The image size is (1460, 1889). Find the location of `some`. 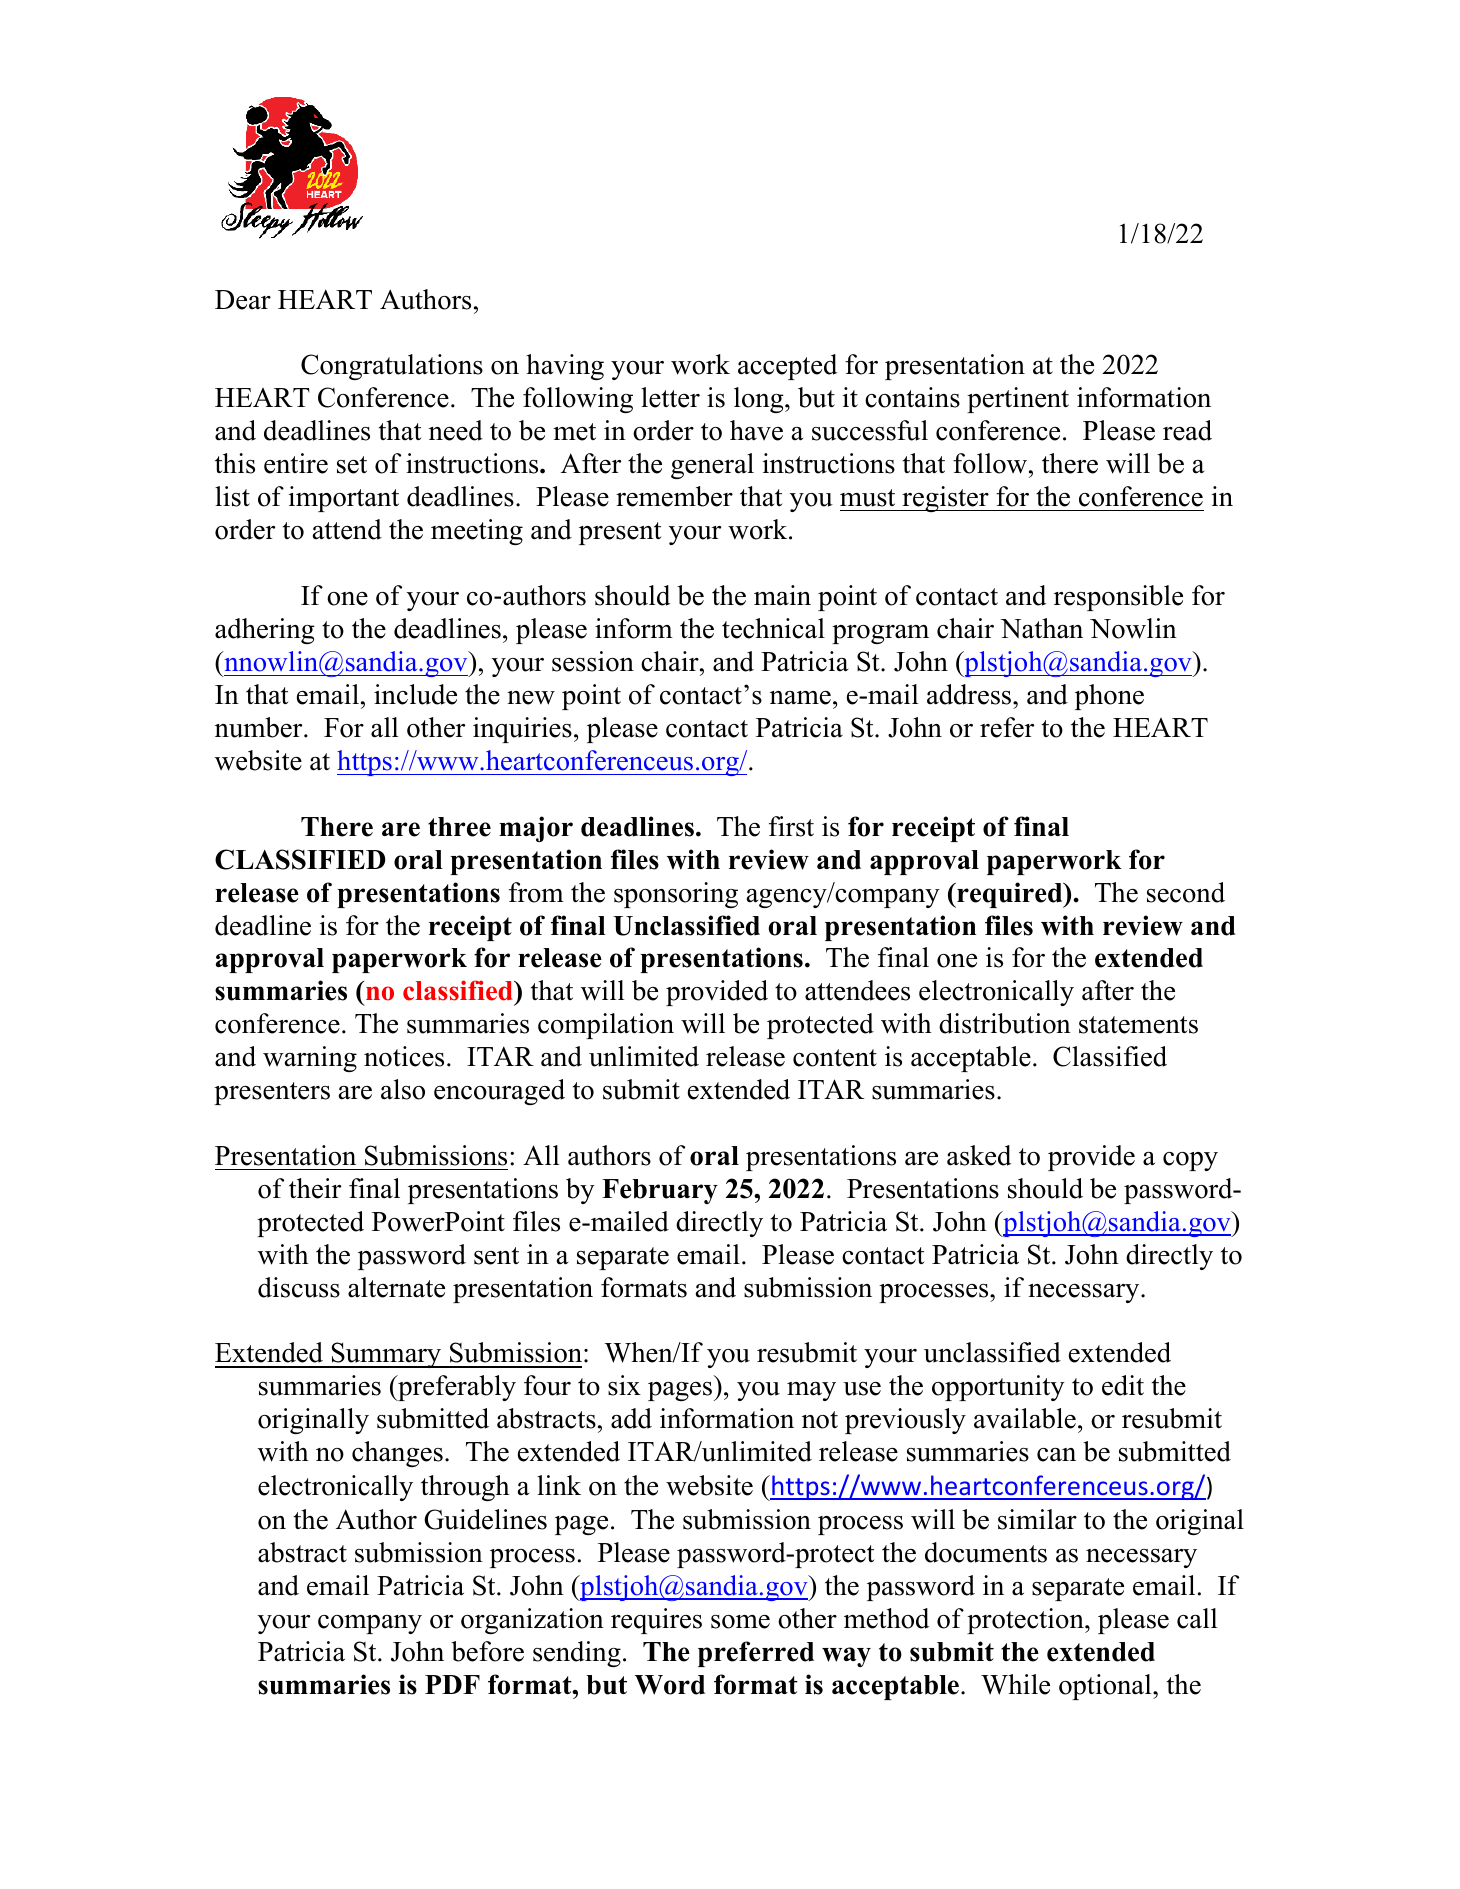

some is located at coordinates (740, 1622).
